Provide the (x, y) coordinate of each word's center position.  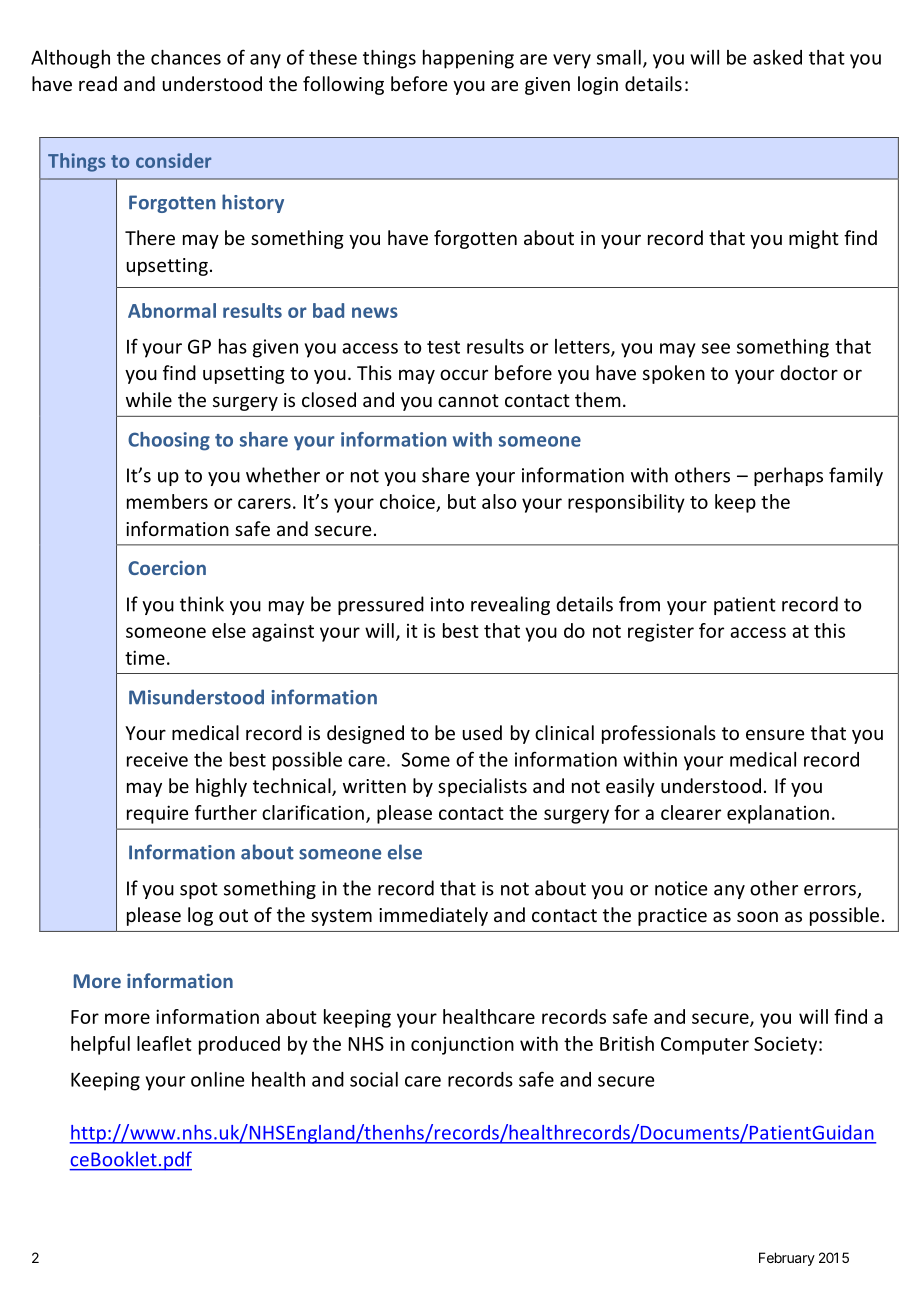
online (217, 1079)
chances (186, 57)
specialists (482, 787)
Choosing (169, 441)
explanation (778, 814)
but (462, 501)
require (157, 814)
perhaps (788, 476)
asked (777, 57)
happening (468, 59)
